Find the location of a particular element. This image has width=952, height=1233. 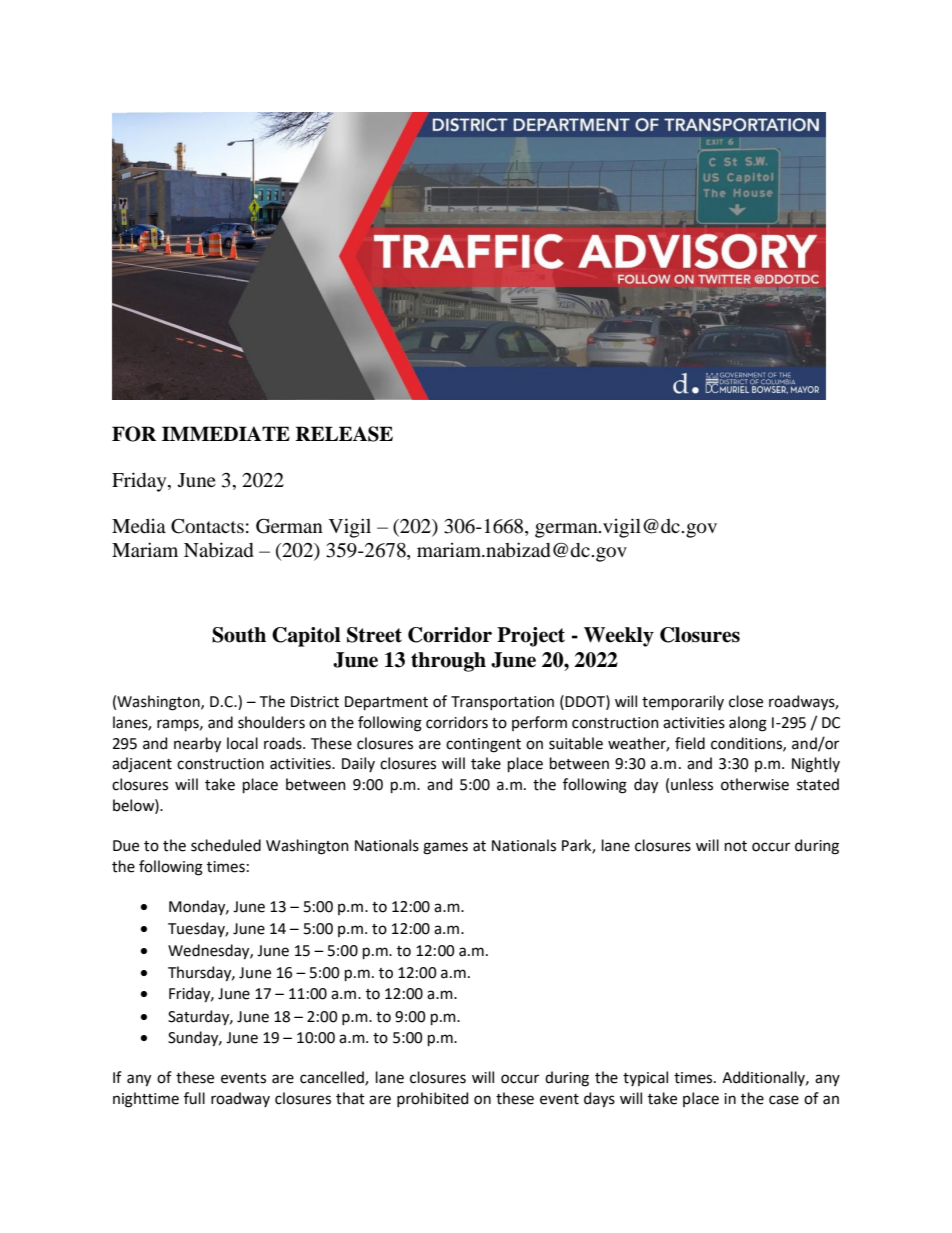

through is located at coordinates (448, 662).
